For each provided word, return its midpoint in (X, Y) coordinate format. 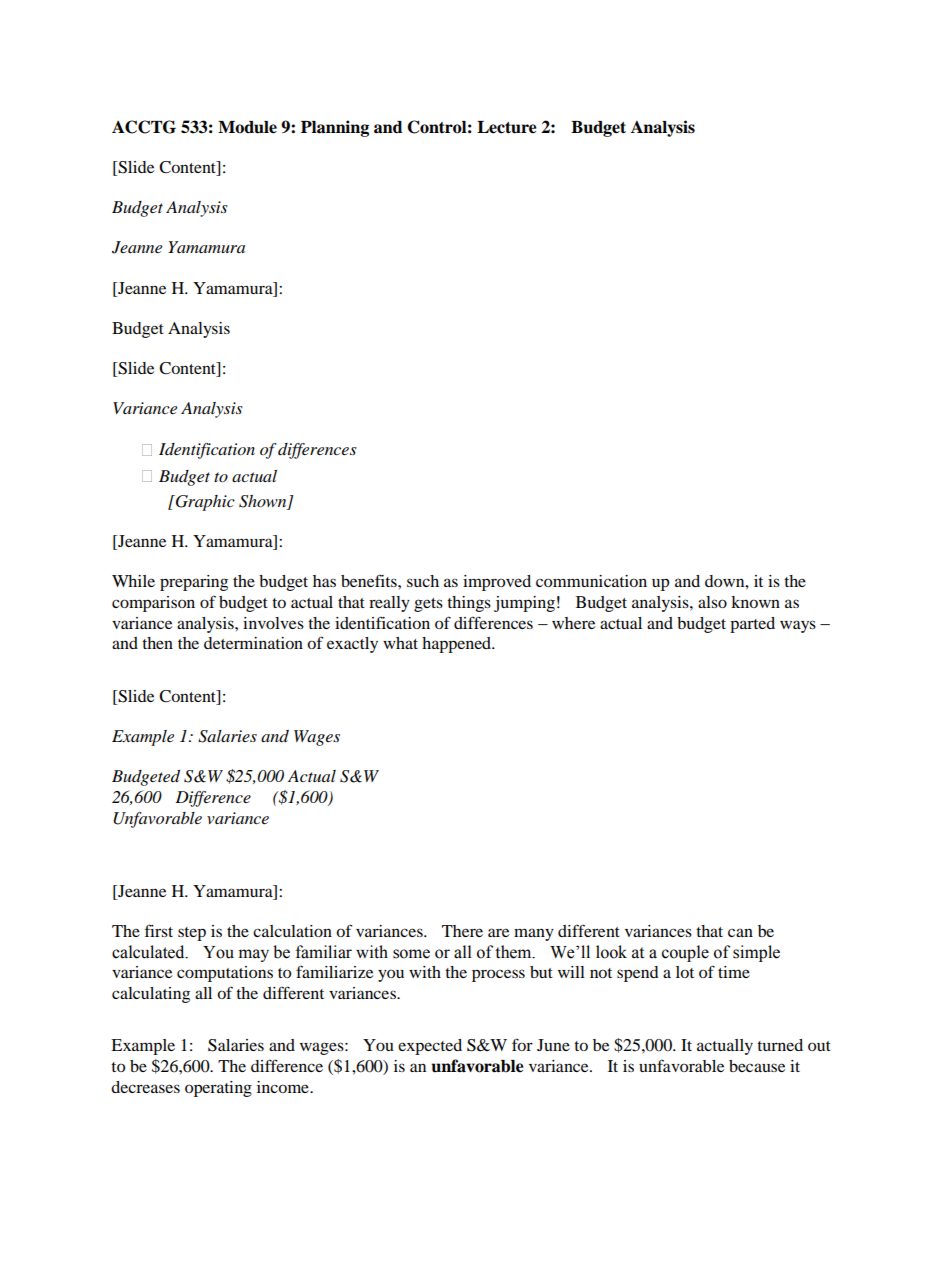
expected (430, 1047)
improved (497, 583)
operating (218, 1089)
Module (247, 127)
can (740, 932)
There (462, 931)
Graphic (204, 503)
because (757, 1066)
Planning (335, 128)
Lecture (507, 127)
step (192, 934)
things (469, 604)
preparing (194, 583)
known (755, 602)
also (712, 602)
